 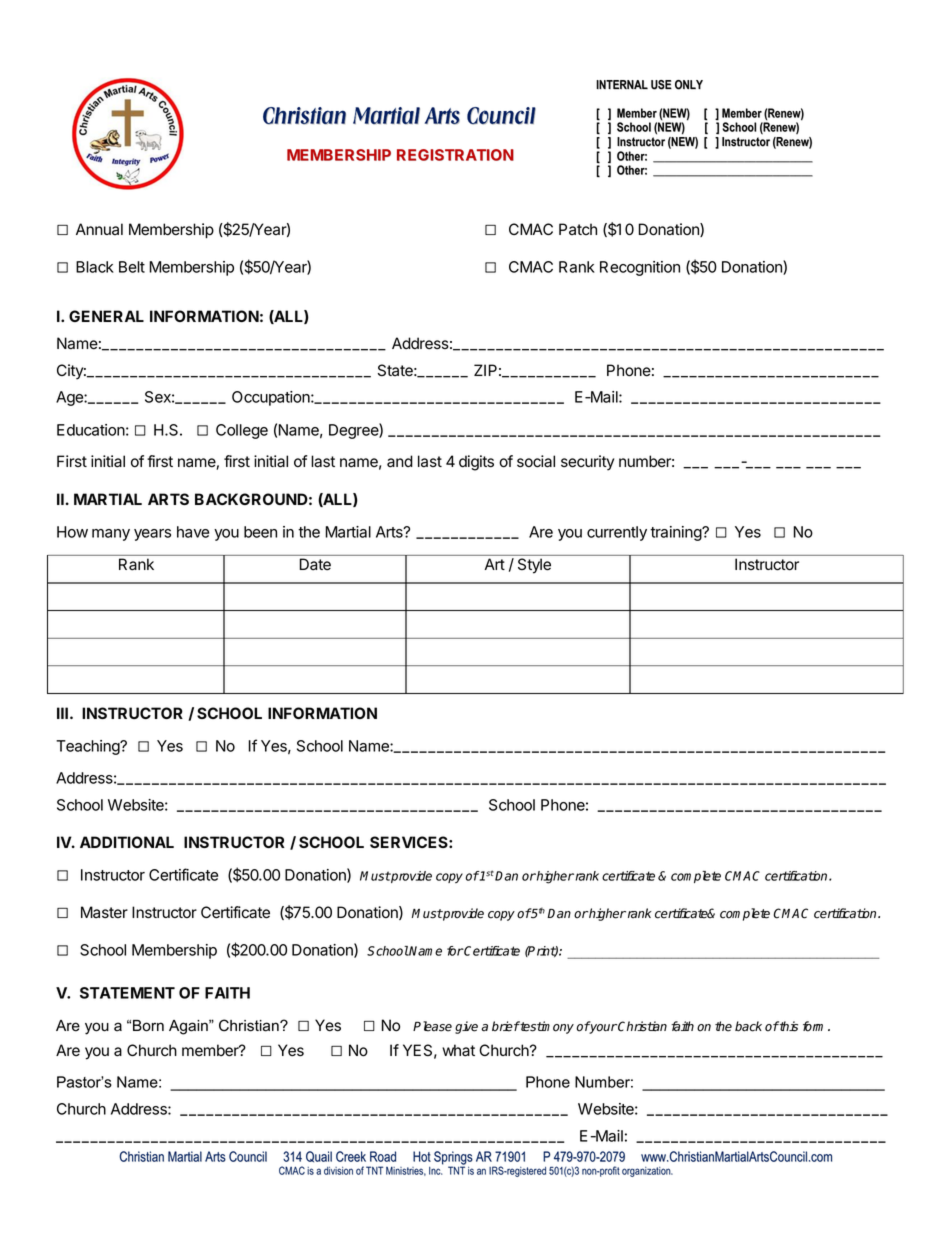 I want to click on Teaching, so click(x=88, y=747).
